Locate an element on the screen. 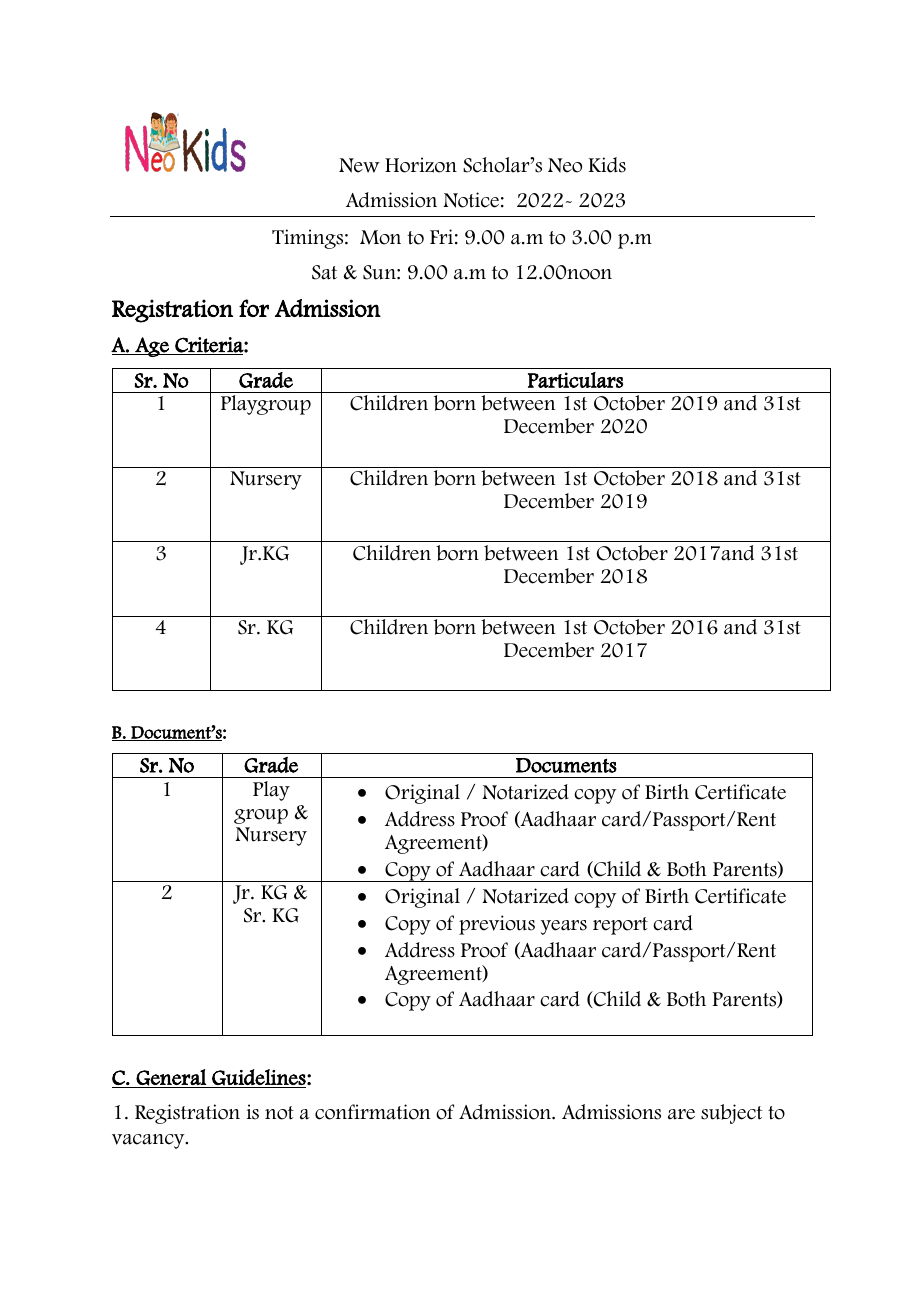 The image size is (924, 1307). report is located at coordinates (620, 926).
